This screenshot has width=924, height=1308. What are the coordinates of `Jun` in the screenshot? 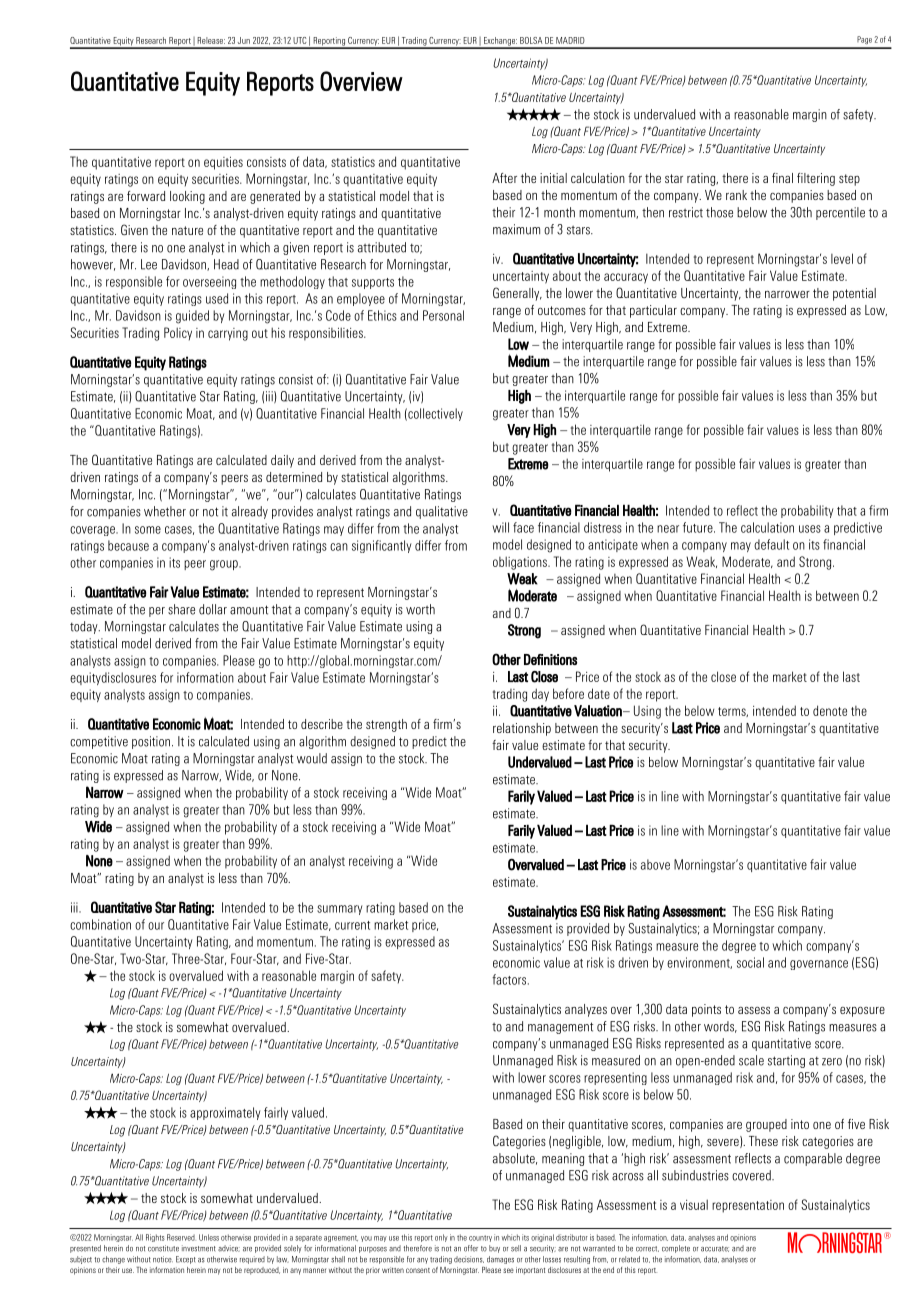 It's located at (244, 40).
